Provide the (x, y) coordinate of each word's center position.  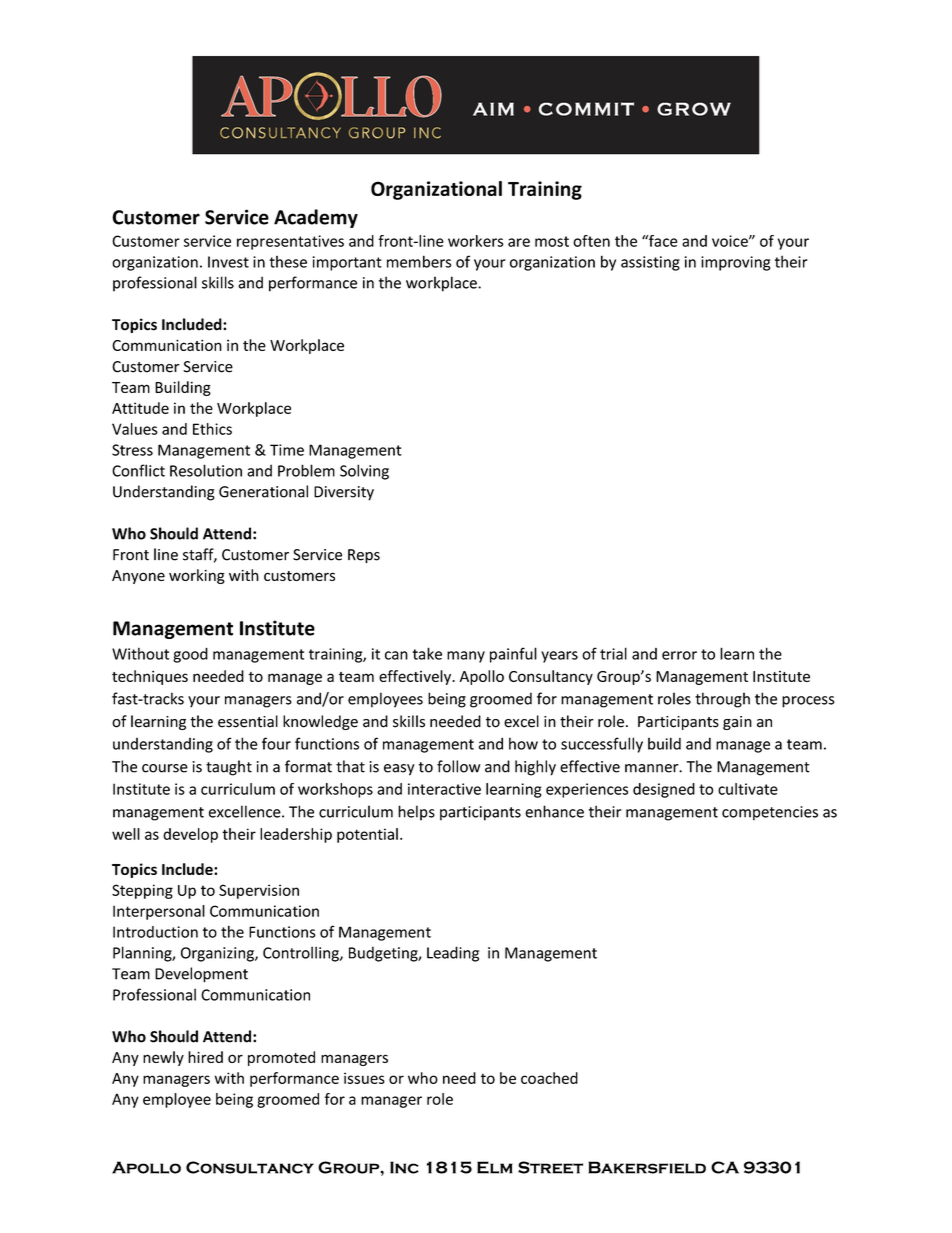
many (466, 657)
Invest (228, 262)
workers (476, 241)
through (722, 700)
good (190, 655)
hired (205, 1057)
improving (735, 263)
